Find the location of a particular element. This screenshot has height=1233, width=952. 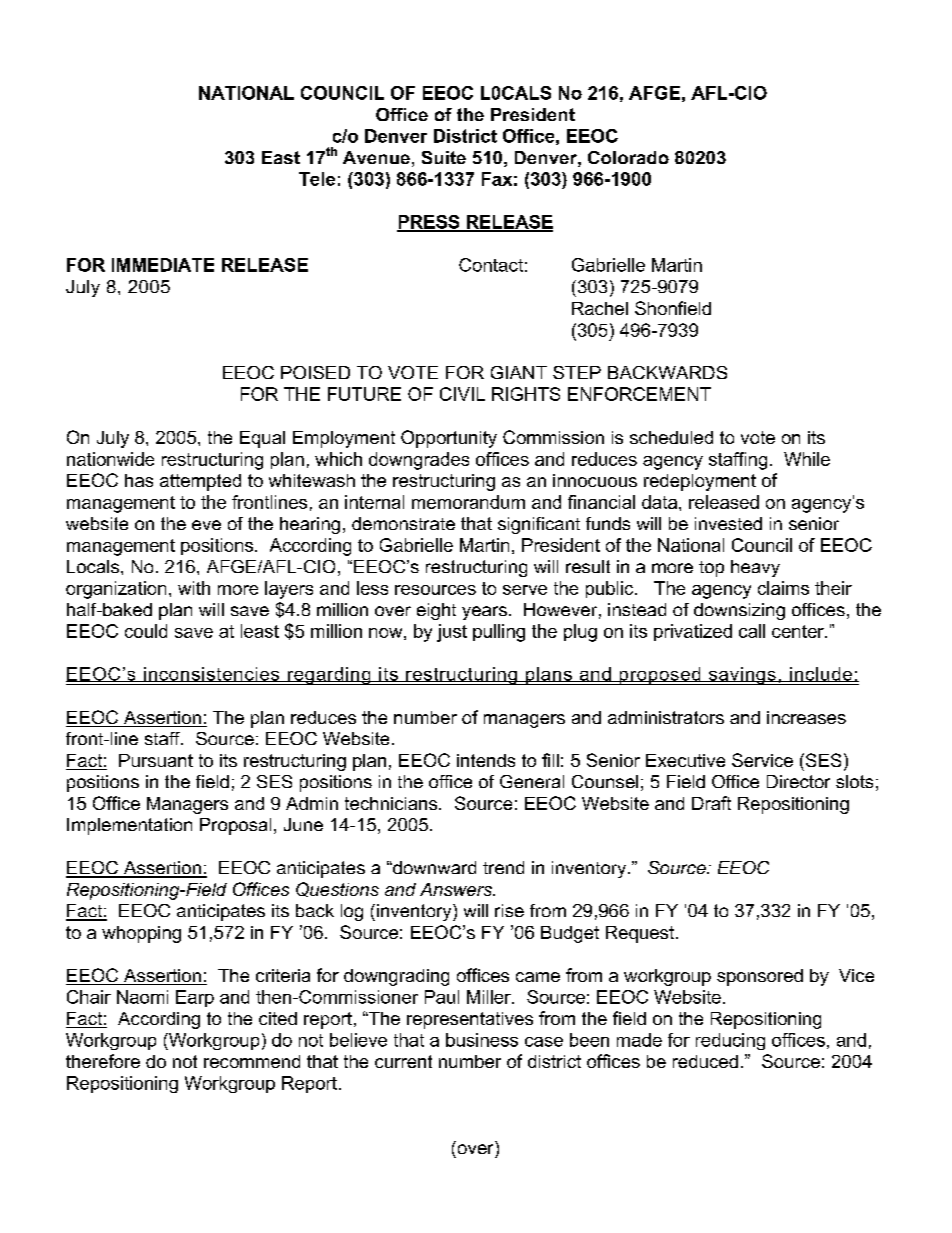

downsizing is located at coordinates (739, 611).
